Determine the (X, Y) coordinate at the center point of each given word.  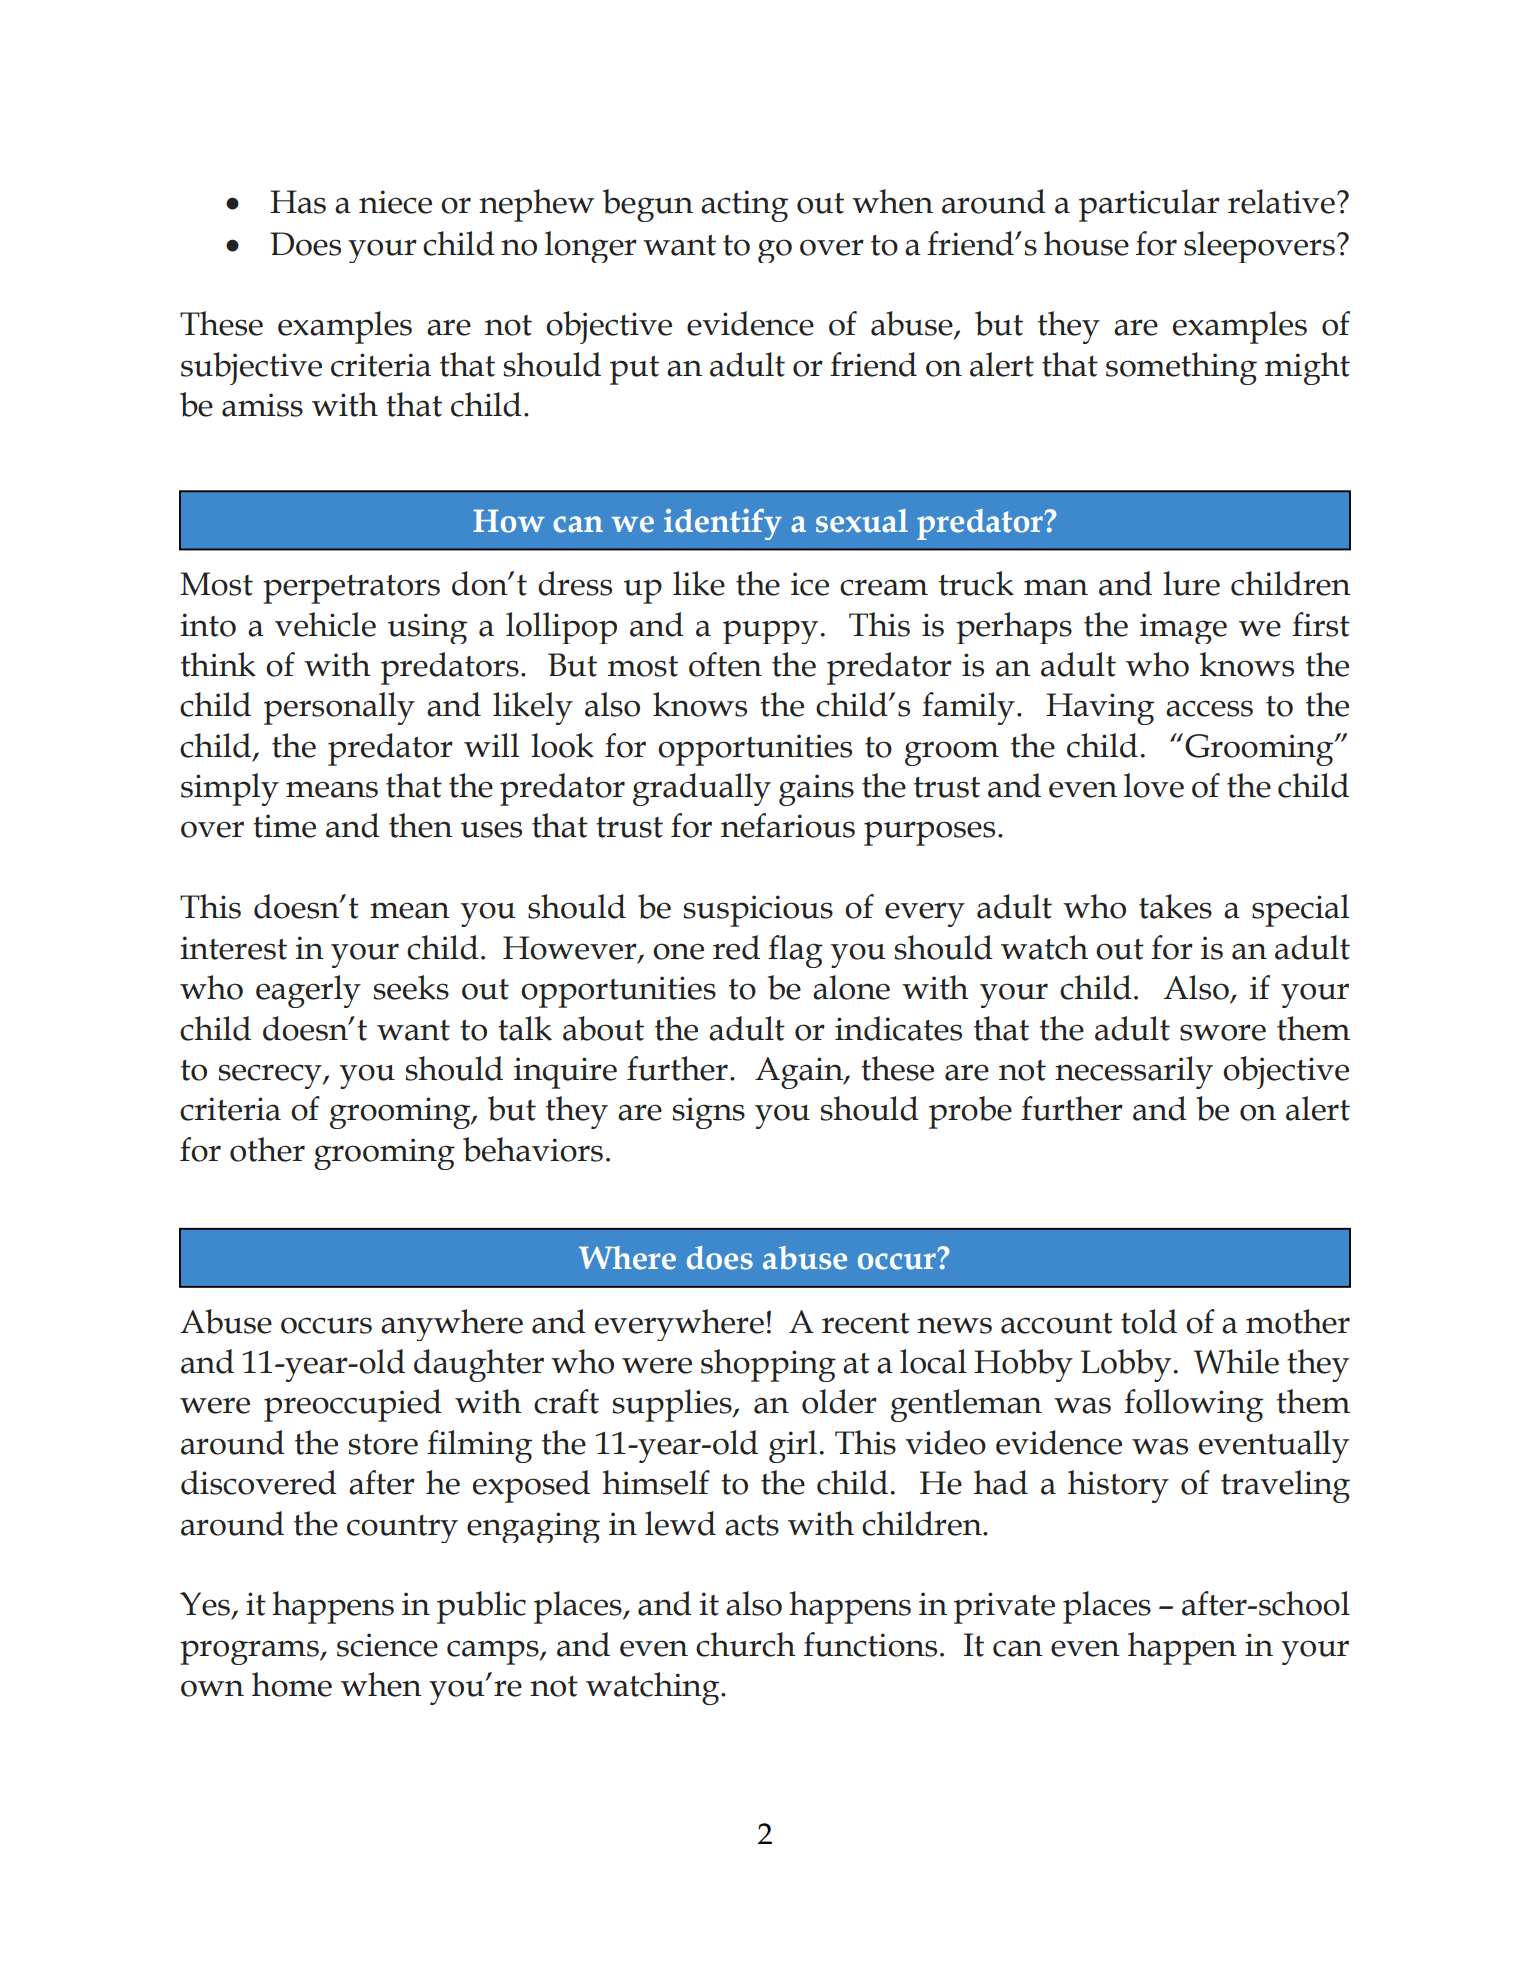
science (387, 1645)
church (746, 1644)
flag (795, 951)
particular (1149, 205)
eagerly (308, 991)
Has (298, 202)
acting (744, 206)
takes (1175, 906)
